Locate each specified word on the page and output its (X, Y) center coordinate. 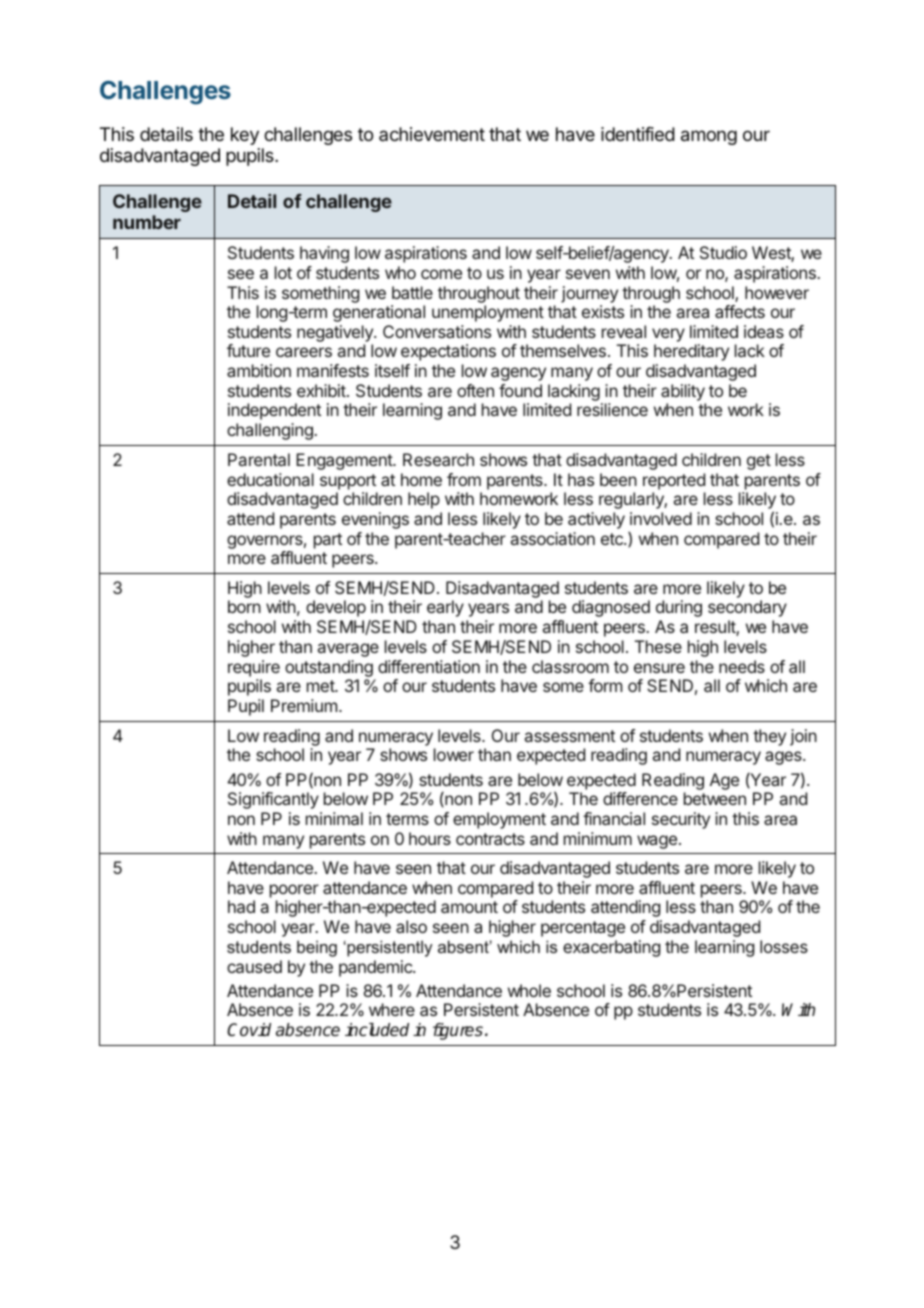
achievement (432, 134)
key (245, 136)
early (445, 608)
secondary (747, 608)
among (709, 137)
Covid (249, 1030)
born (244, 606)
